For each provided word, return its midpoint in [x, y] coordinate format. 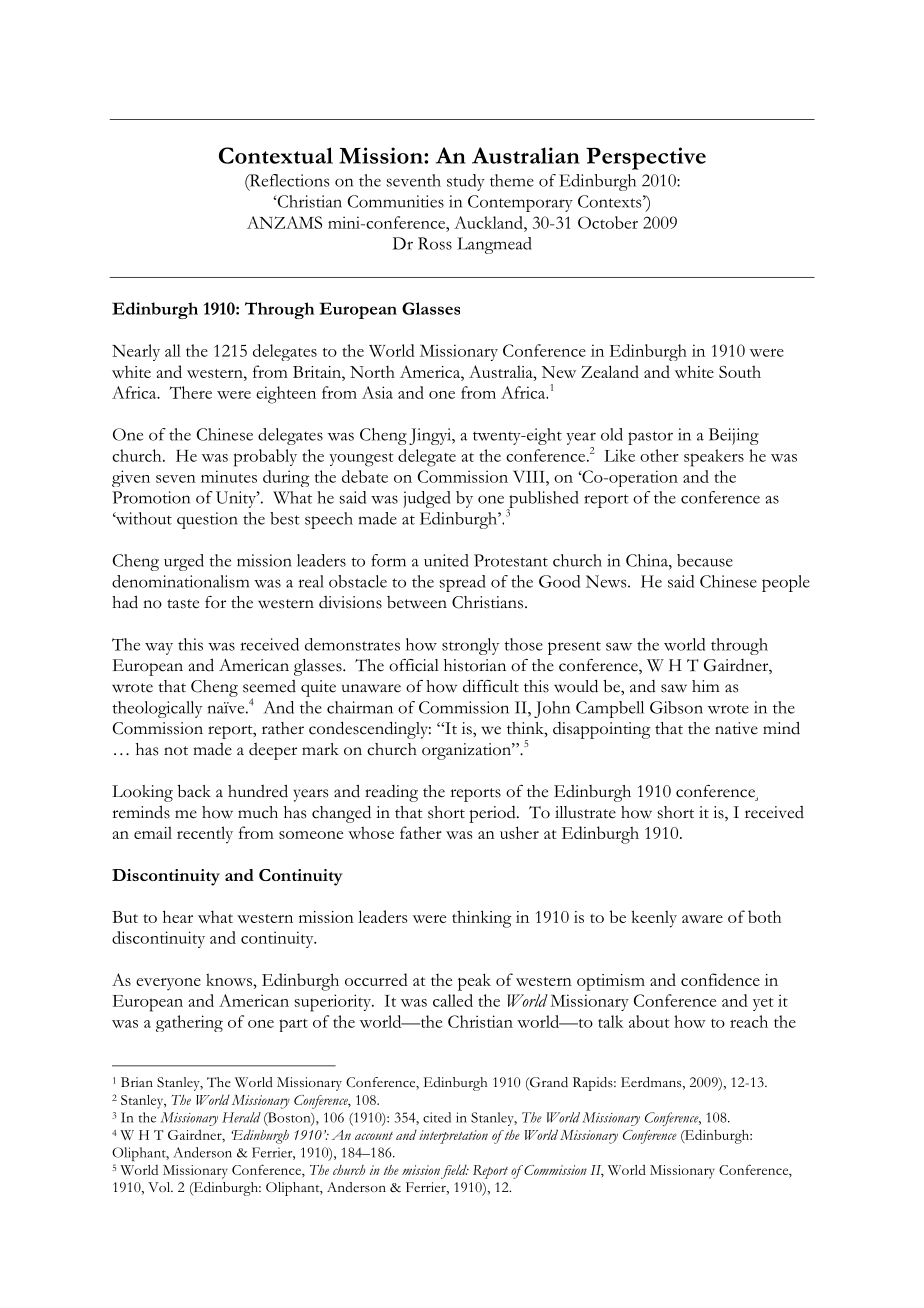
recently [205, 835]
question [207, 520]
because [705, 560]
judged [427, 499]
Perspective [646, 158]
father [421, 832]
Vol [160, 1187]
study [466, 182]
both [764, 916]
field [455, 1172]
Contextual [276, 155]
